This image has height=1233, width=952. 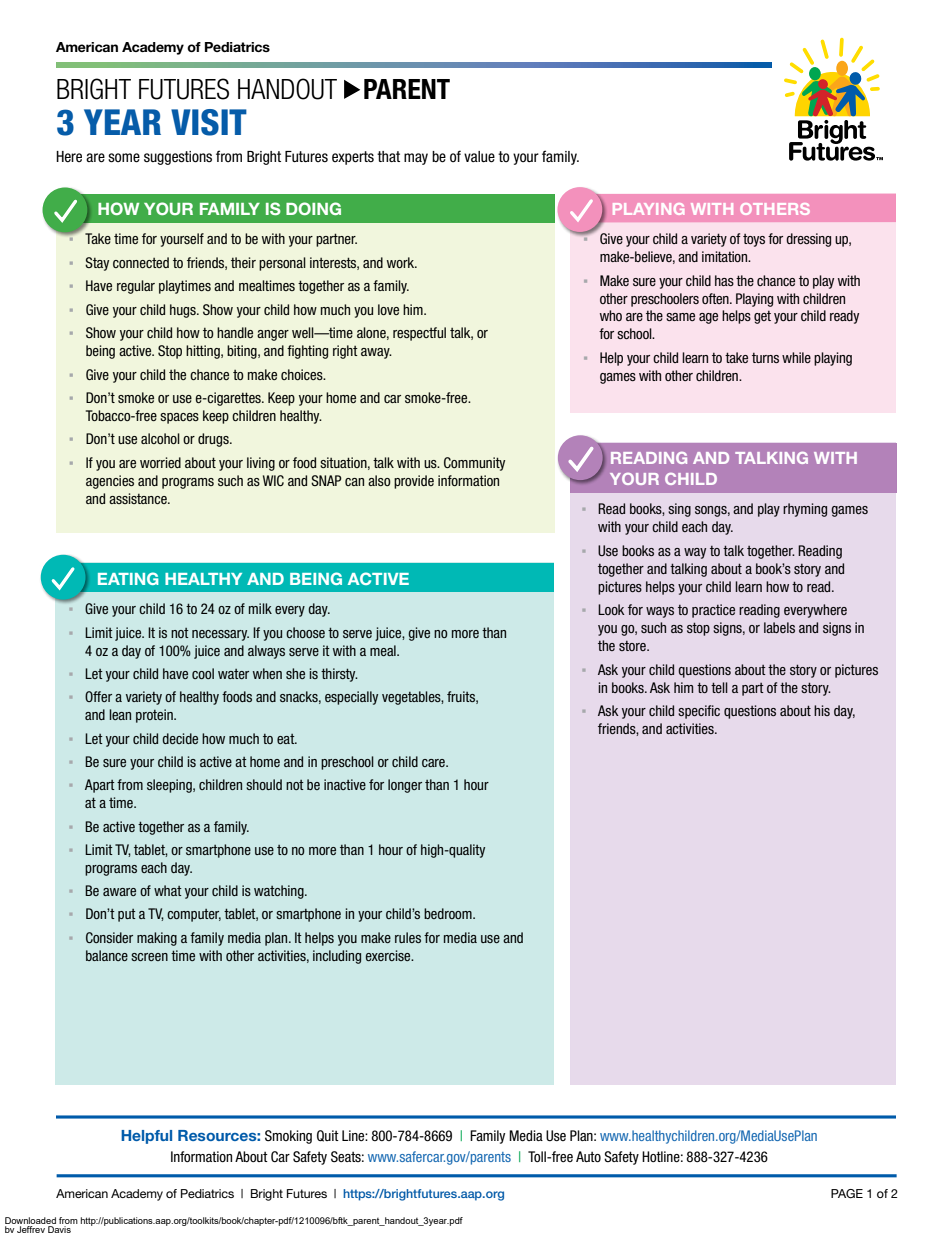 What do you see at coordinates (754, 240) in the image?
I see `toys` at bounding box center [754, 240].
